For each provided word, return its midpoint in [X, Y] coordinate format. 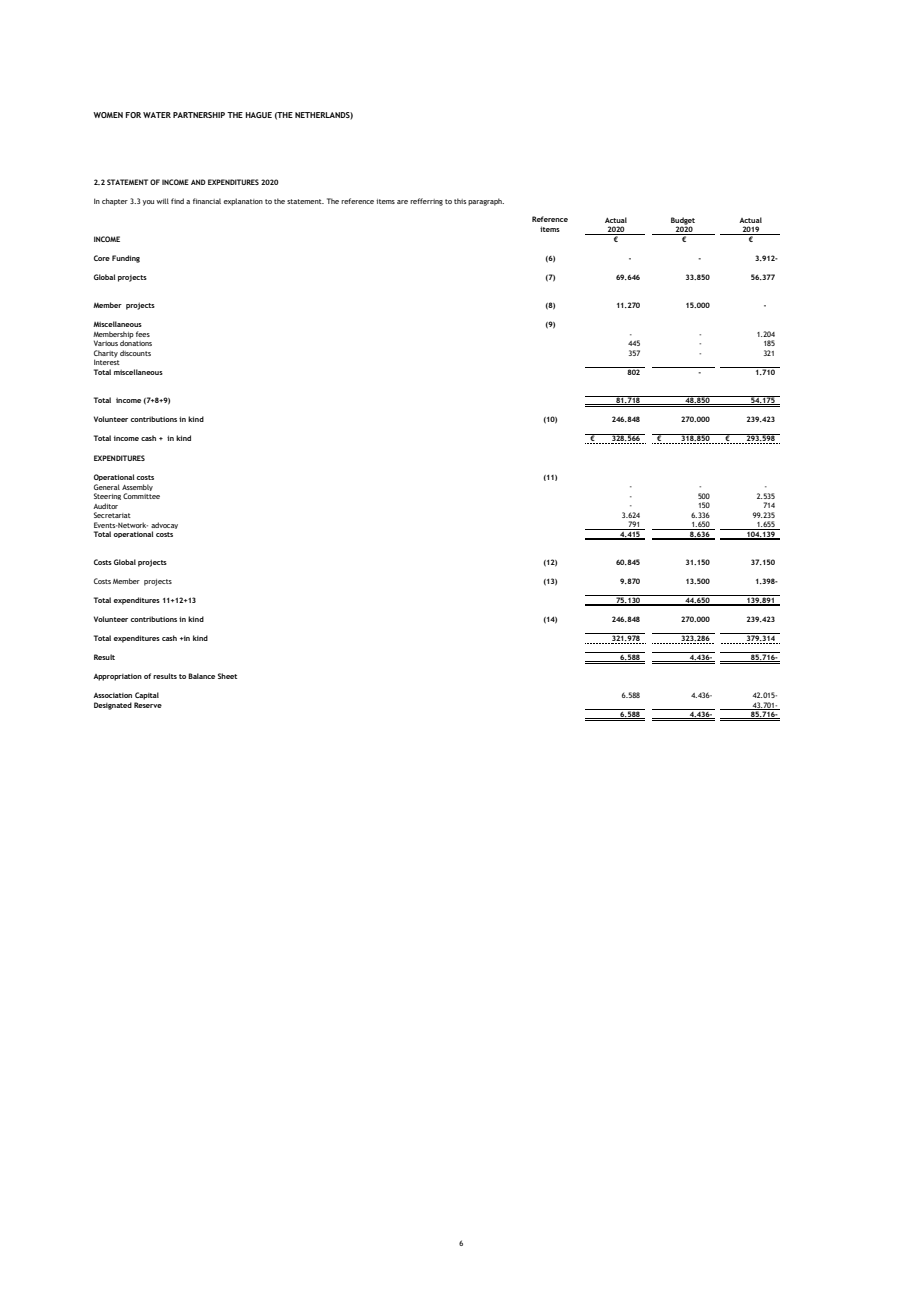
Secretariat [112, 515]
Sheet [227, 676]
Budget [683, 222]
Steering [107, 496]
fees [143, 334]
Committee [141, 496]
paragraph [486, 202]
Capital [147, 696]
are [402, 202]
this [460, 201]
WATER [157, 115]
